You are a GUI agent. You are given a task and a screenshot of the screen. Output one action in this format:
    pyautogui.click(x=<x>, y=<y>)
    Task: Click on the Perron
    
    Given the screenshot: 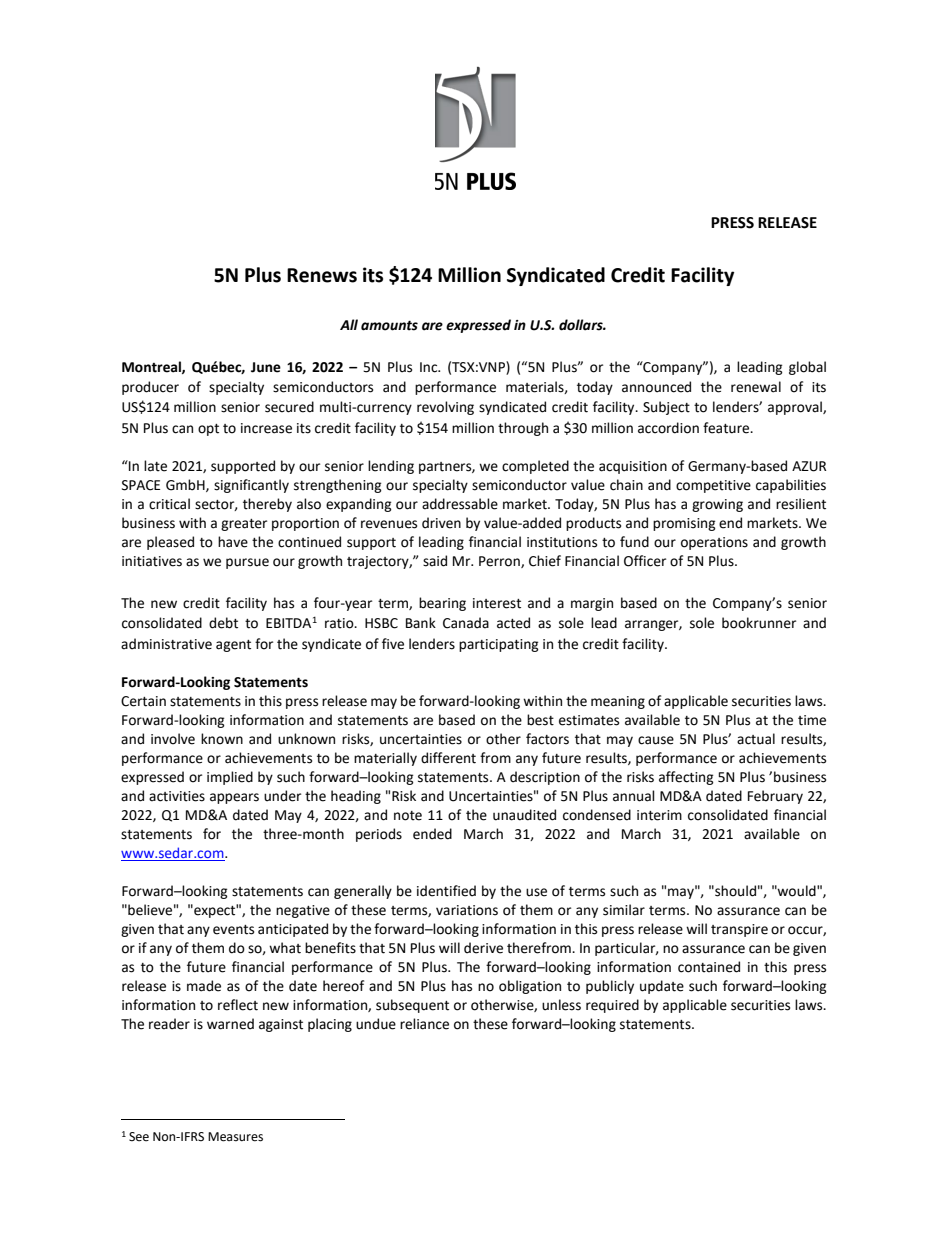 What is the action you would take?
    pyautogui.click(x=500, y=562)
